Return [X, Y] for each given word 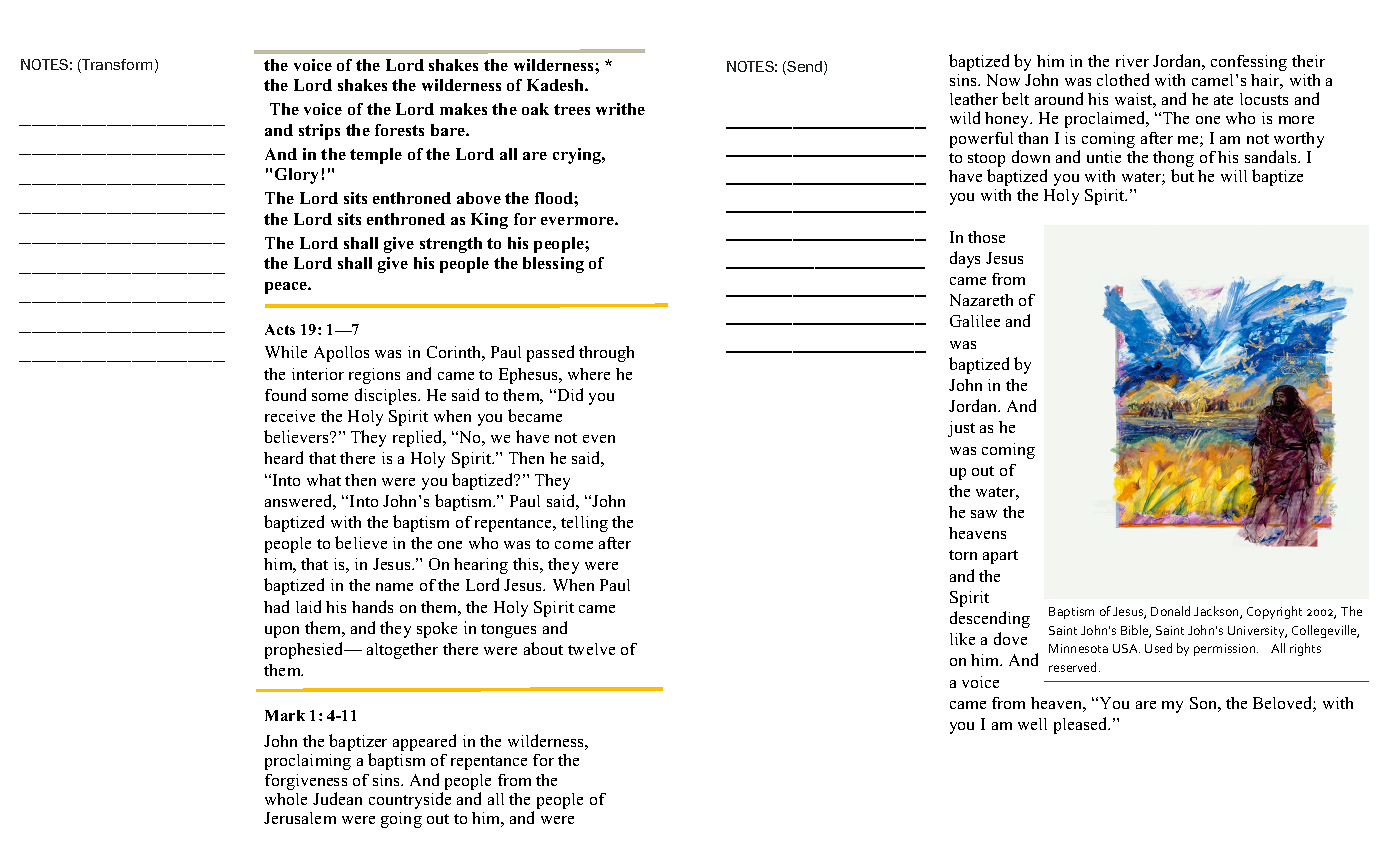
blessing [553, 265]
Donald [1170, 611]
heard [283, 457]
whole [286, 799]
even [599, 439]
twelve [591, 649]
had [276, 606]
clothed [1123, 79]
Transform [116, 66]
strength [451, 245]
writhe [620, 109]
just [961, 429]
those [986, 237]
